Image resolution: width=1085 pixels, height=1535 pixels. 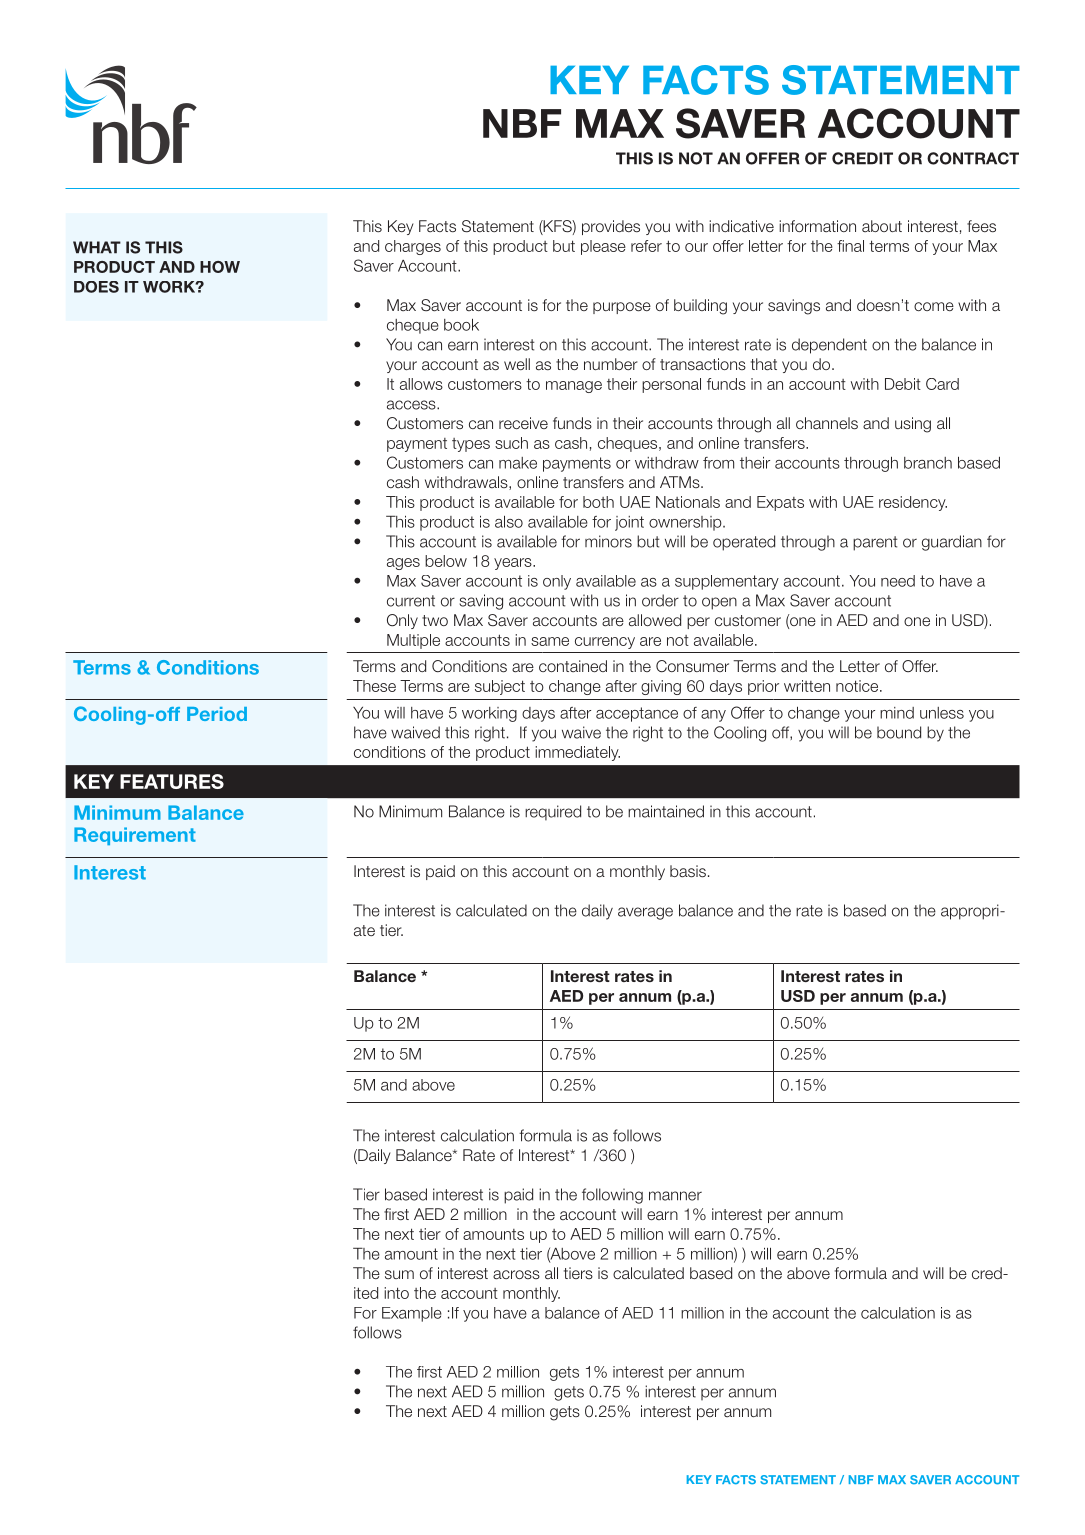 I want to click on years, so click(x=514, y=564).
